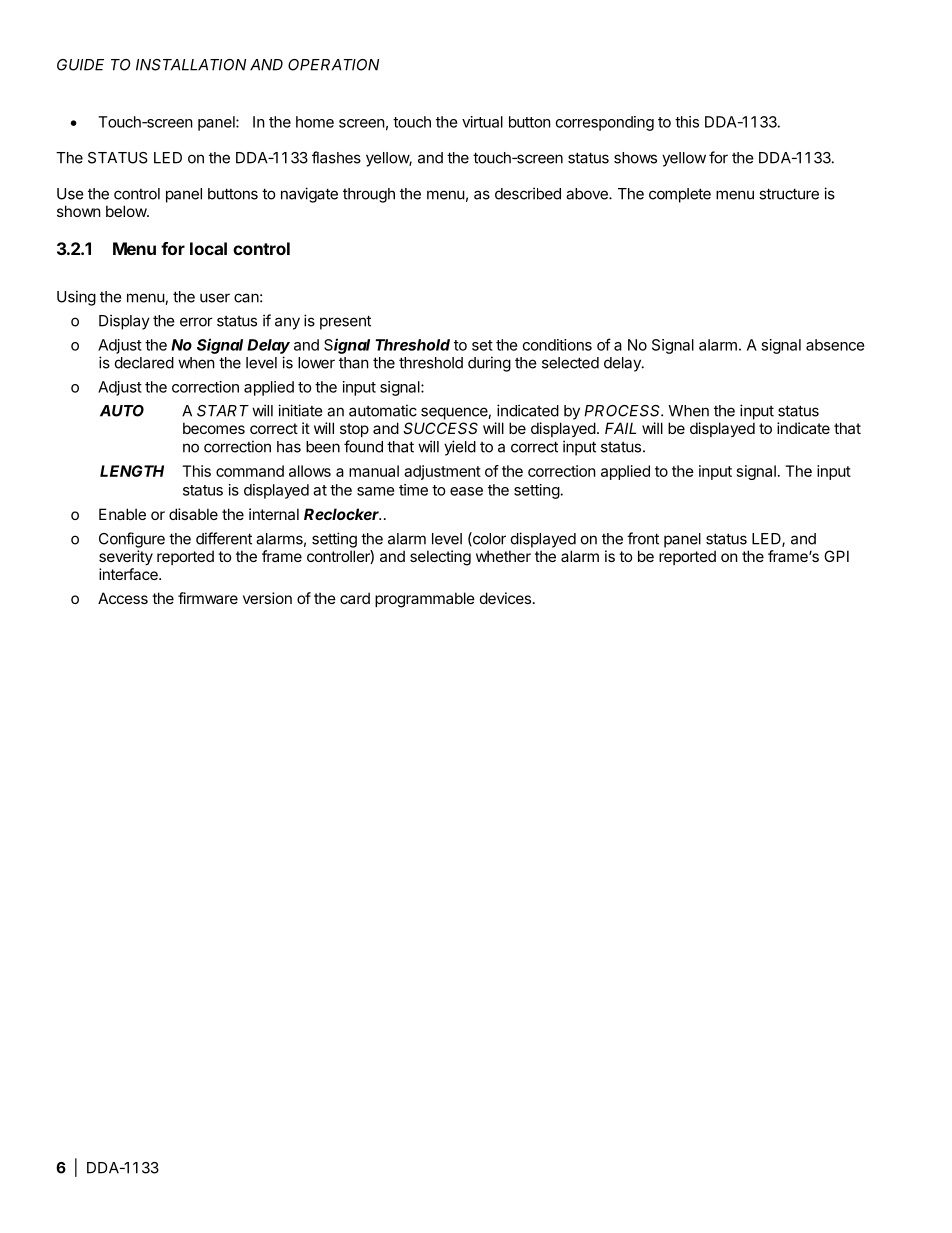  I want to click on absence, so click(835, 345).
